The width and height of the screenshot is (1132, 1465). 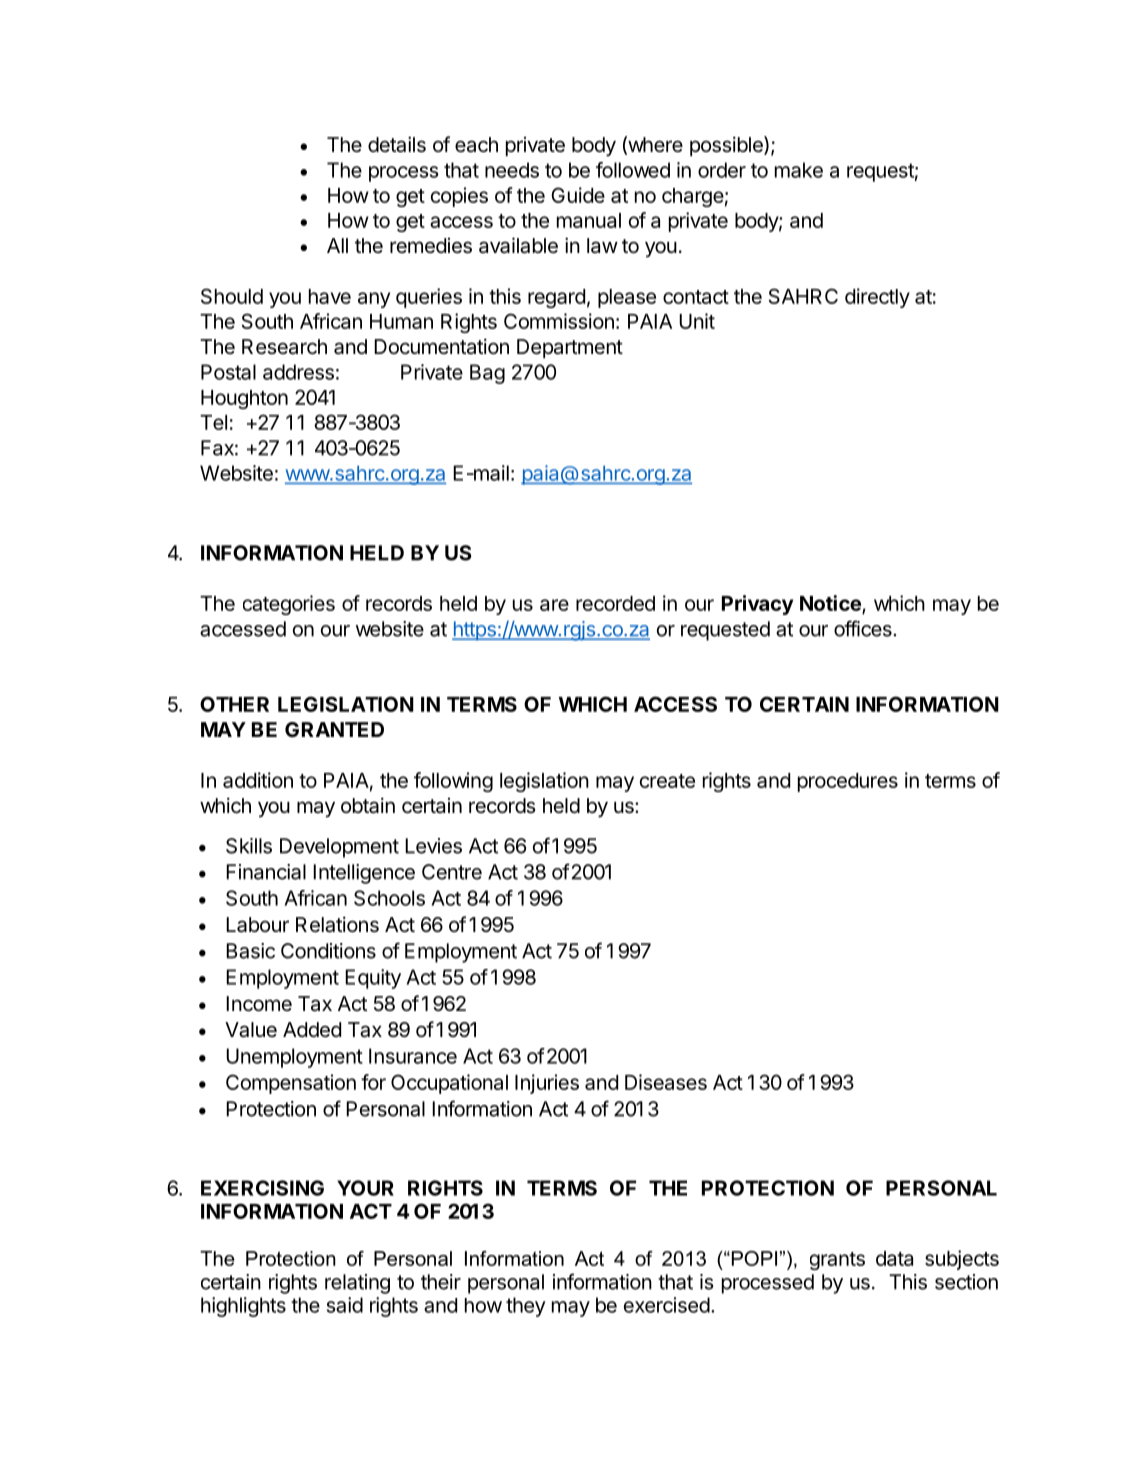 What do you see at coordinates (334, 729) in the screenshot?
I see `GRANTED` at bounding box center [334, 729].
